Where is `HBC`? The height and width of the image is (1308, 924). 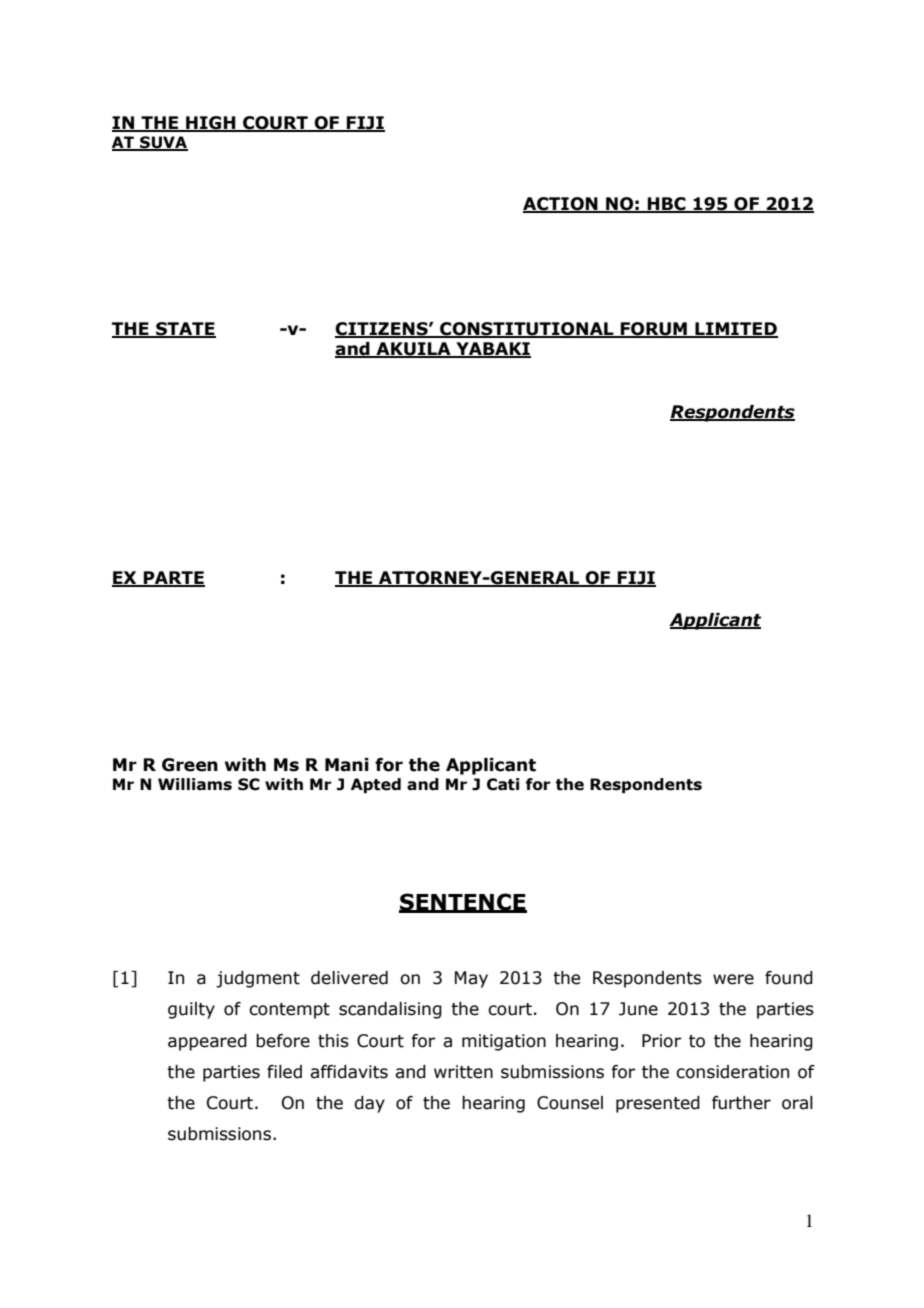 HBC is located at coordinates (667, 205).
